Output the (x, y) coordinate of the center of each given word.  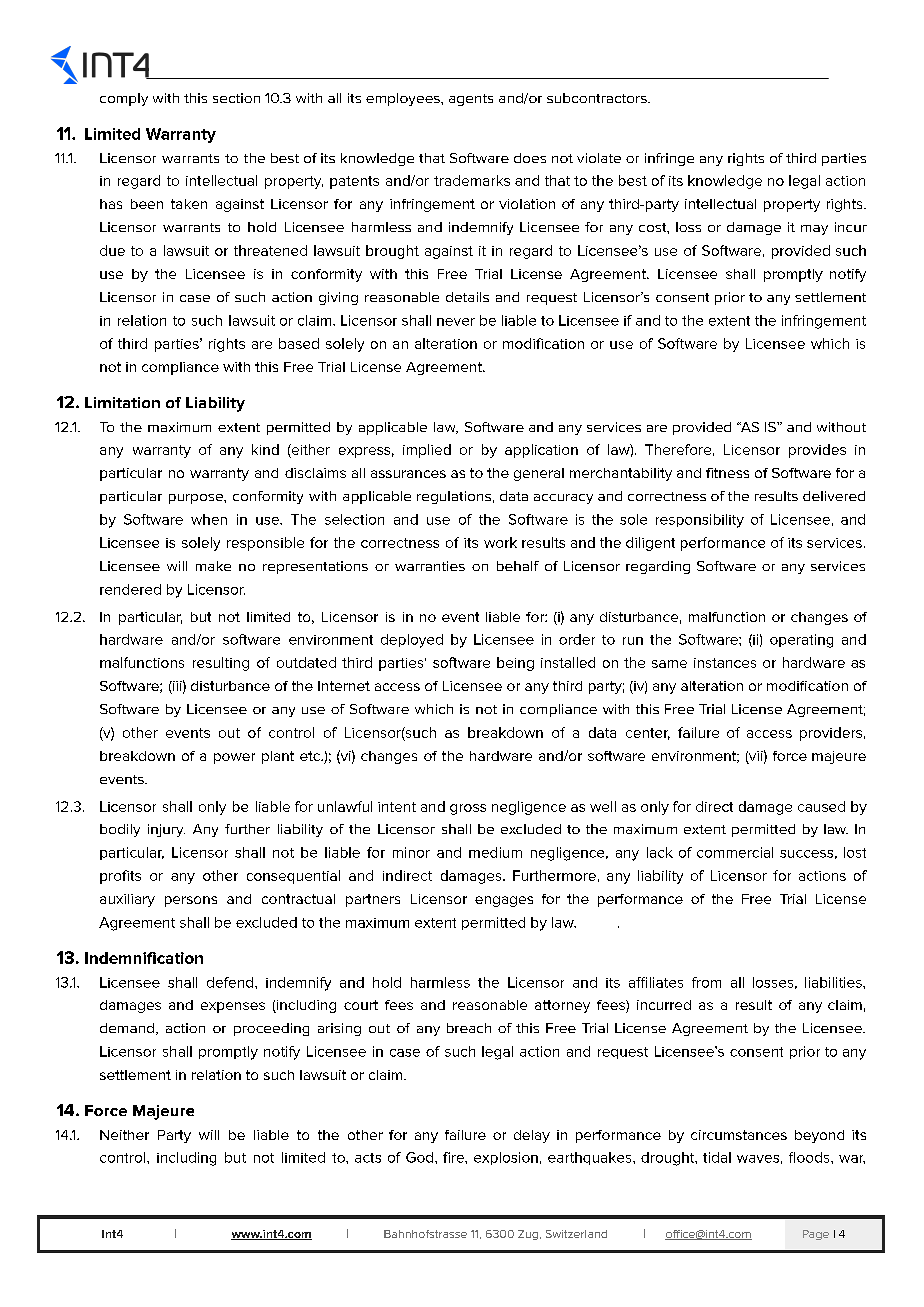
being (515, 664)
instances (725, 663)
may (814, 230)
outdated (306, 662)
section (236, 98)
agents (471, 100)
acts (368, 1158)
